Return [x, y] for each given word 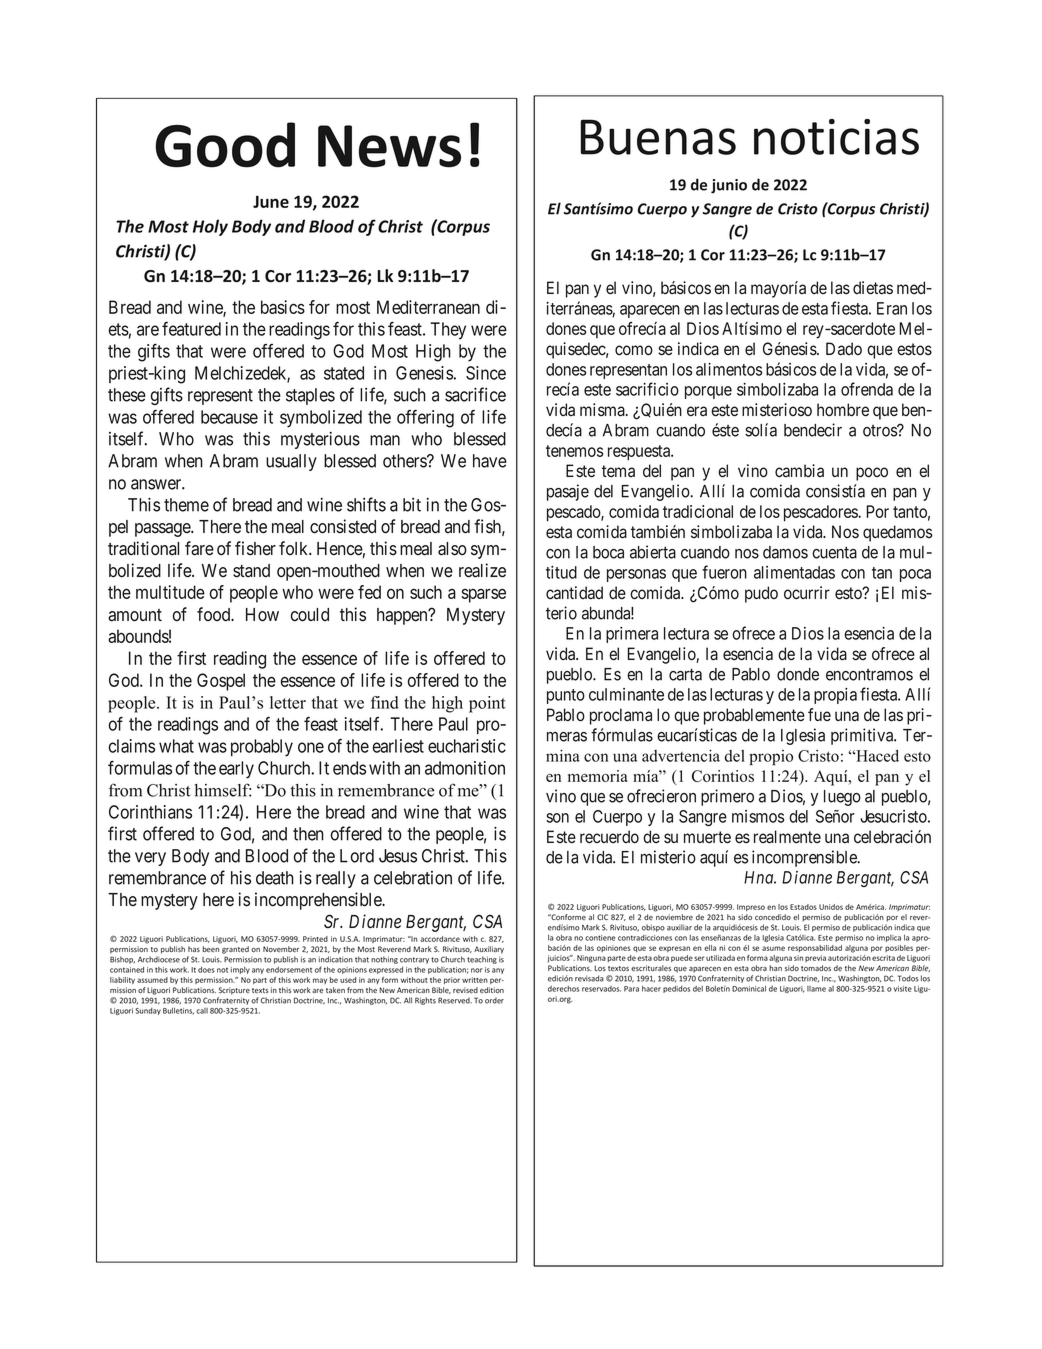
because [229, 417]
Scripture [234, 991]
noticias [836, 137]
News [389, 146]
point [487, 704]
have [490, 461]
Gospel [221, 682]
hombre [843, 410]
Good [225, 145]
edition [492, 990]
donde [798, 674]
